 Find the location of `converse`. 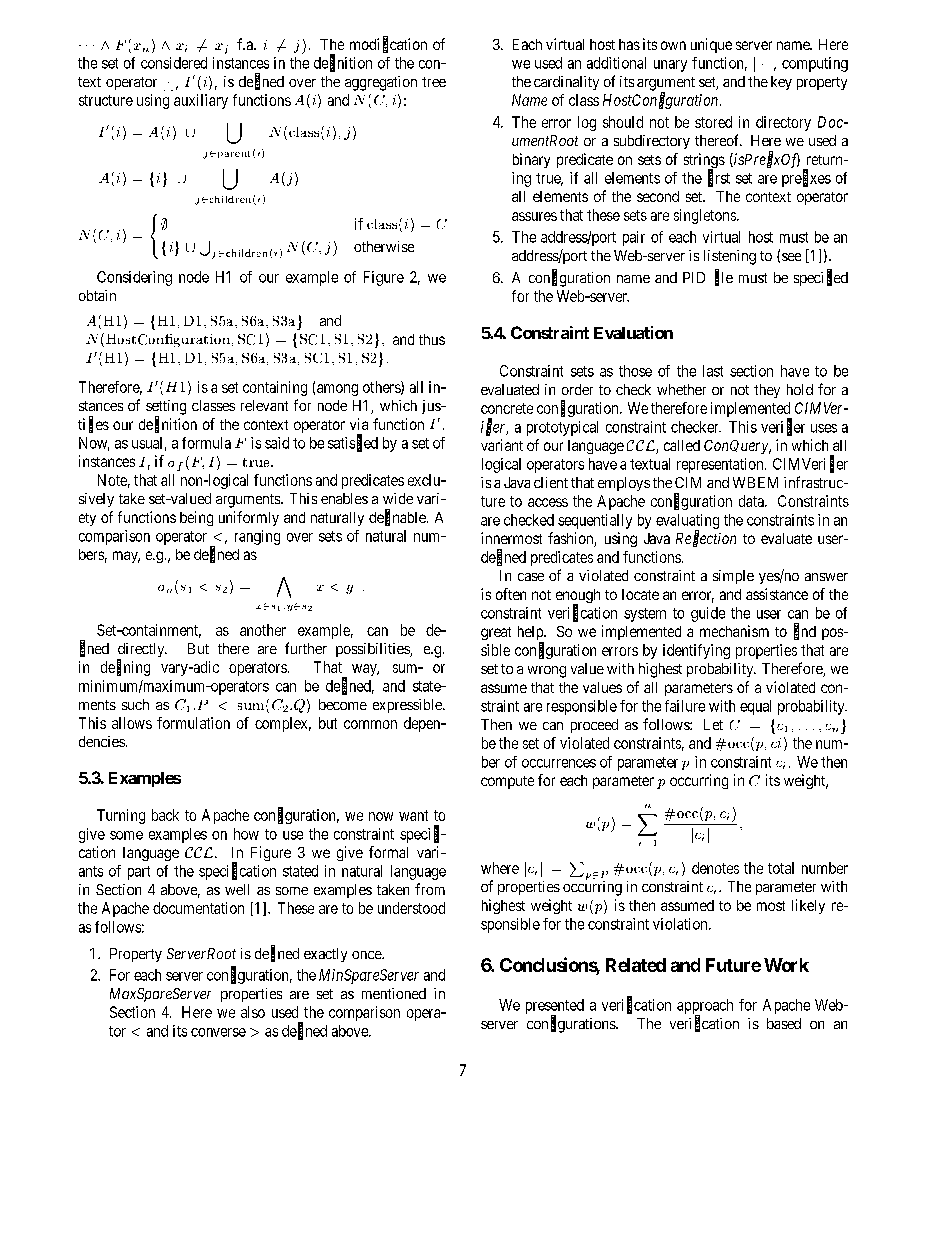

converse is located at coordinates (218, 1032).
